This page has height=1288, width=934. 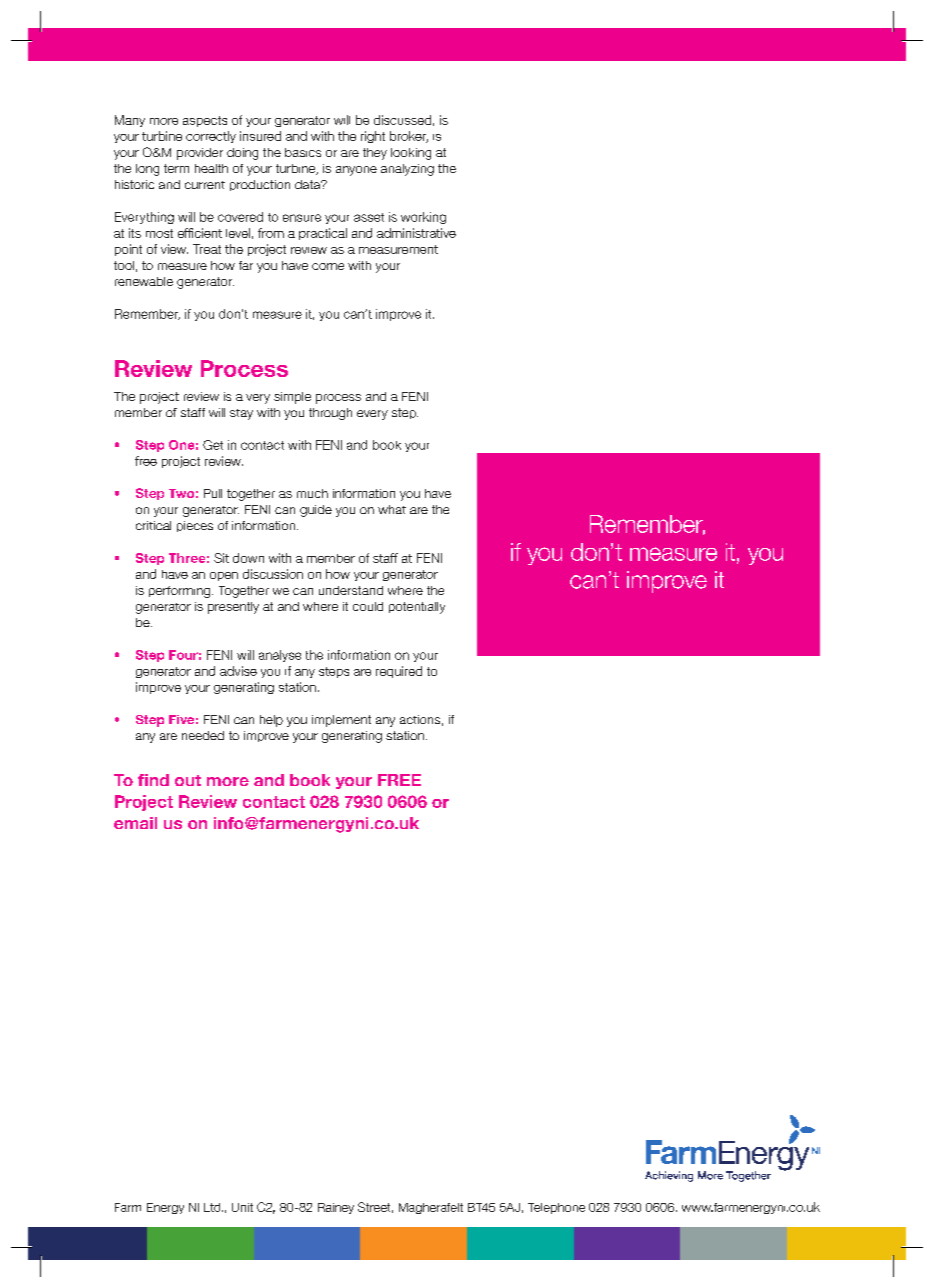 I want to click on Telephone, so click(x=556, y=1208).
